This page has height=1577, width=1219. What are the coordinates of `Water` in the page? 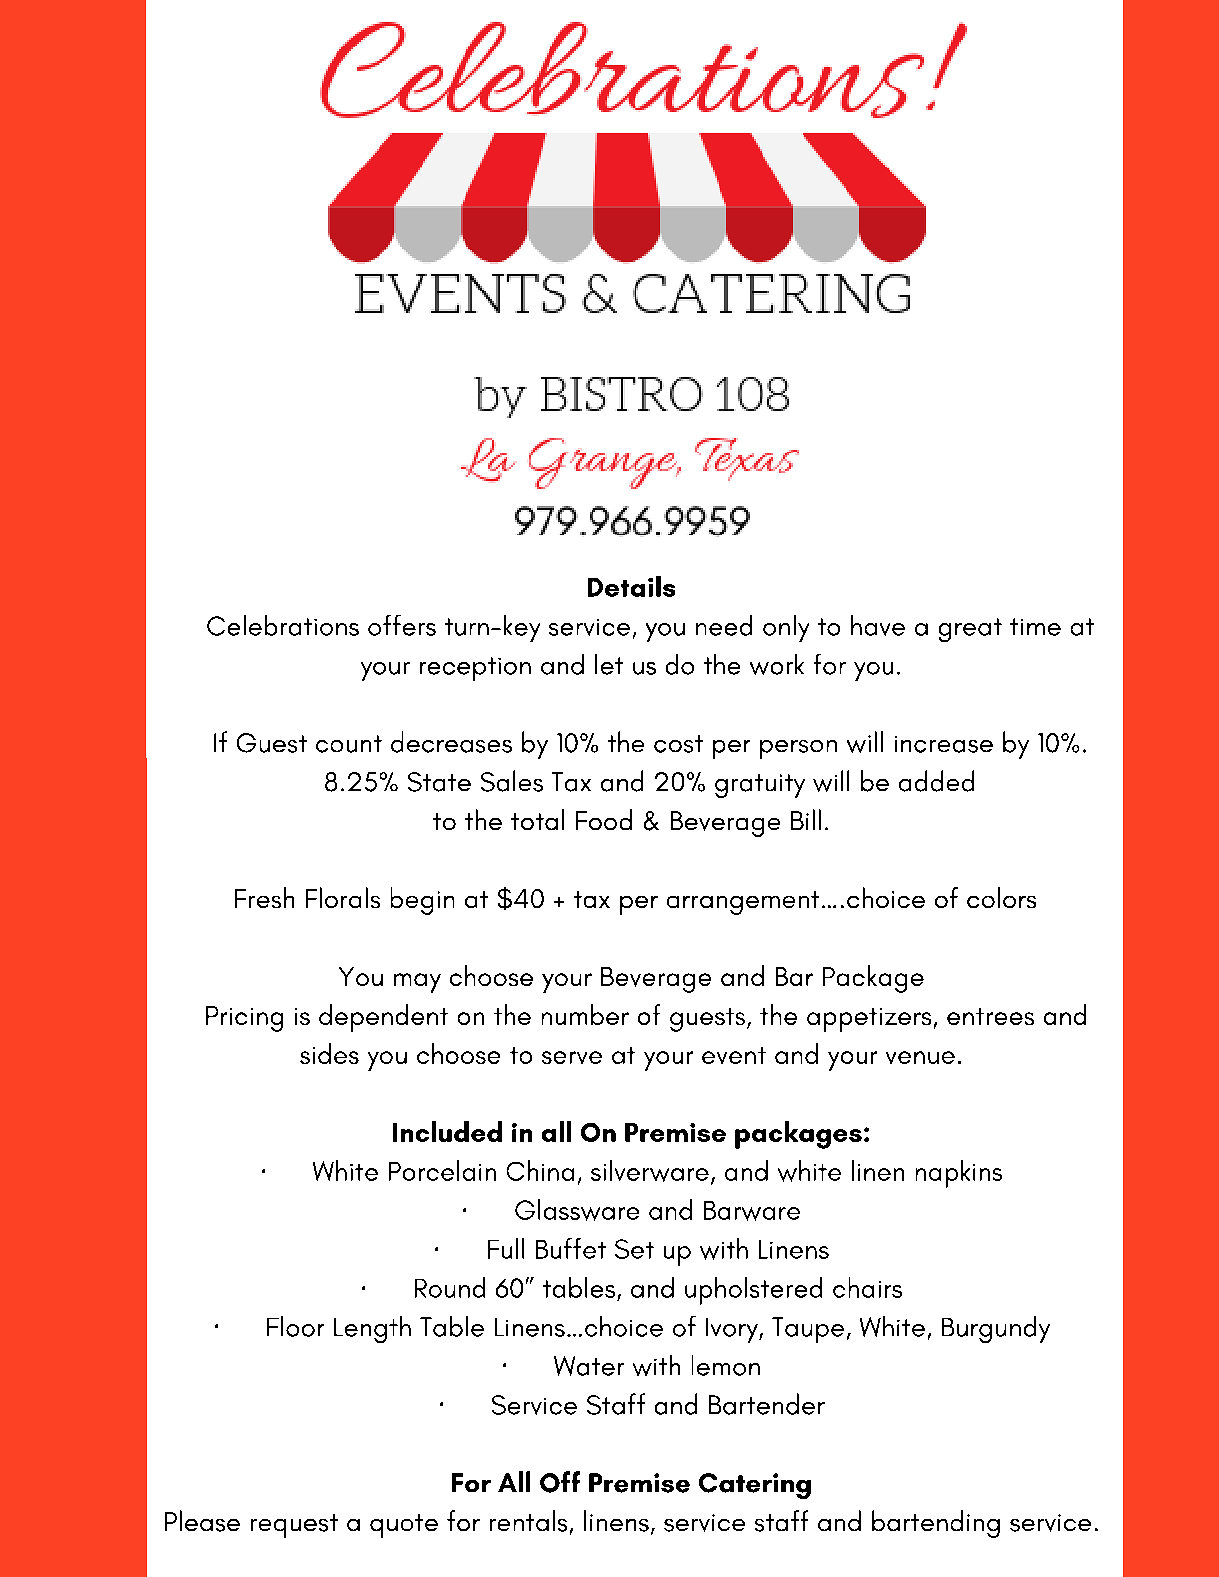 It's located at (589, 1366).
